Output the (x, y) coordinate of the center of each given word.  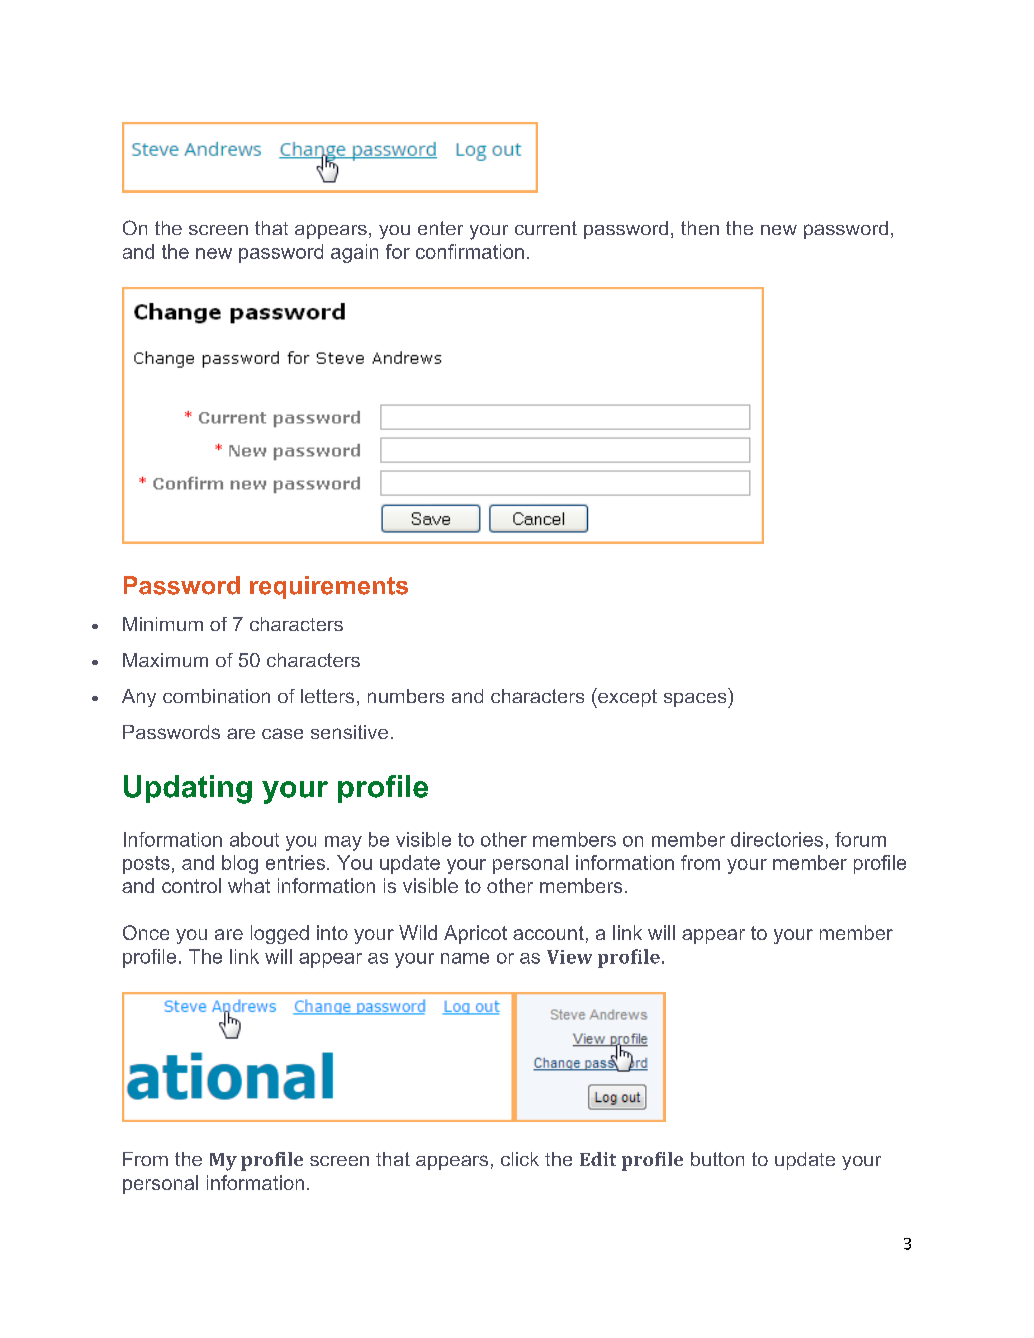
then (700, 228)
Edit (598, 1159)
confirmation (470, 251)
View (569, 957)
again (354, 253)
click (520, 1159)
